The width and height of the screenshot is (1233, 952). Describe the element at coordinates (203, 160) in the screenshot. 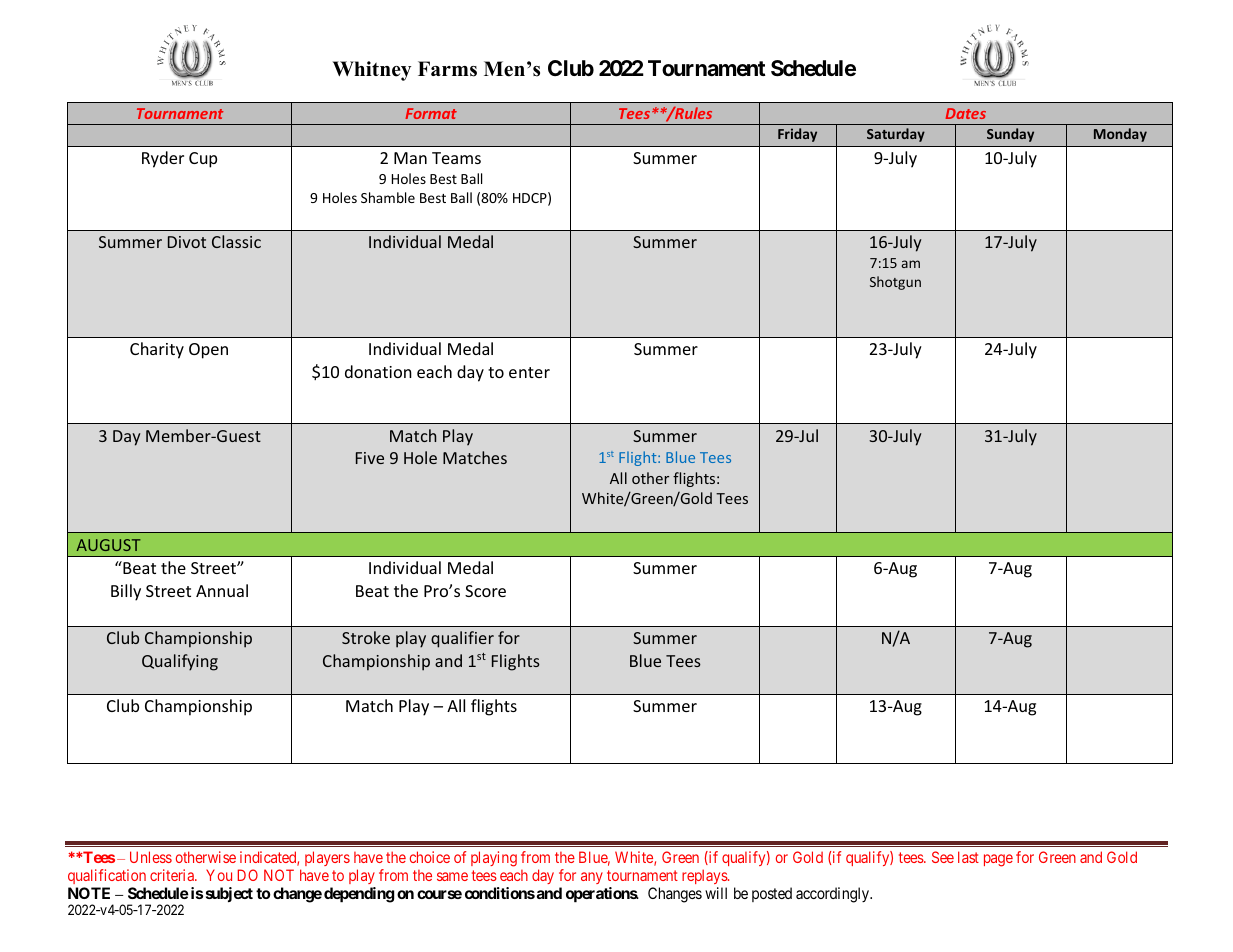

I see `Cup` at that location.
